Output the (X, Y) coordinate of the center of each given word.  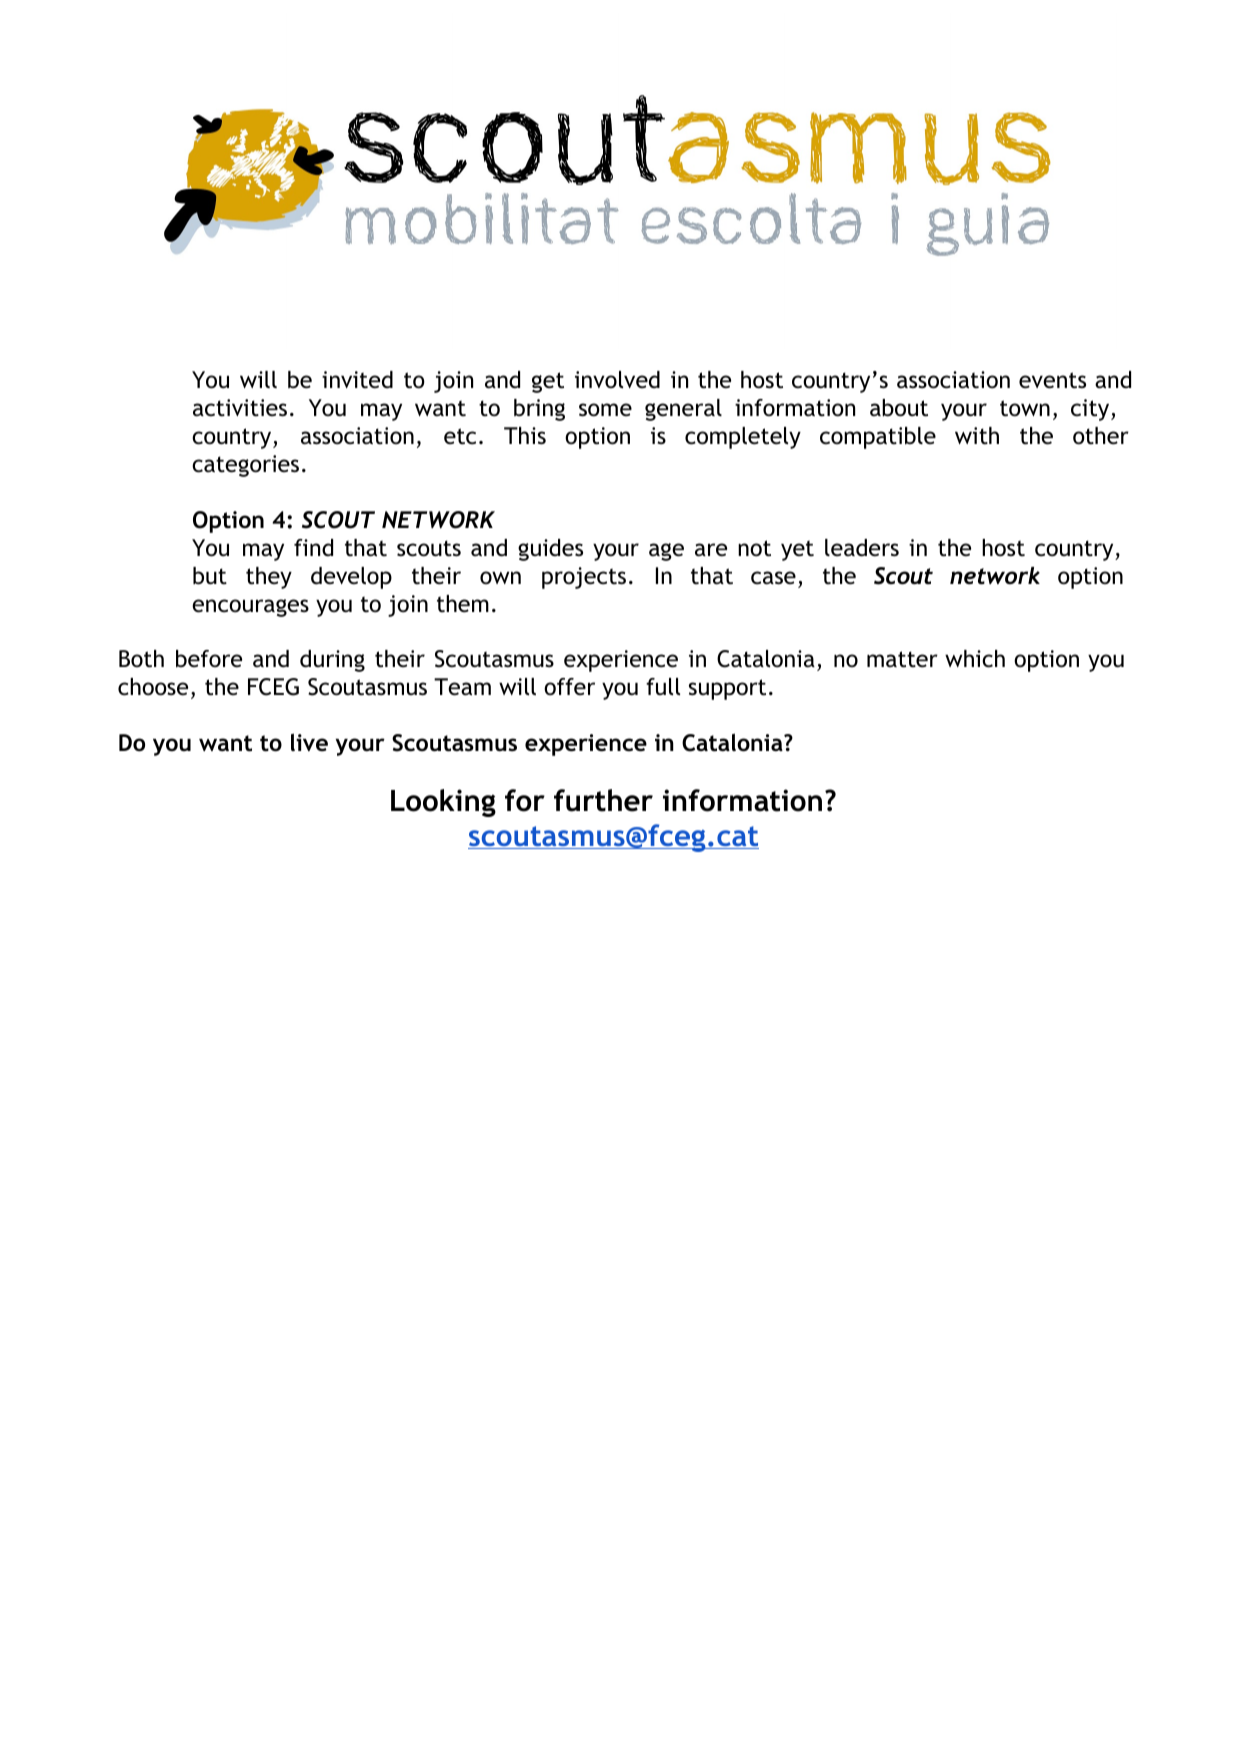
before (209, 659)
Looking (443, 803)
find (313, 548)
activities (240, 408)
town (1025, 408)
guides (550, 550)
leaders (862, 548)
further (603, 800)
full (663, 686)
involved (617, 379)
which (975, 659)
